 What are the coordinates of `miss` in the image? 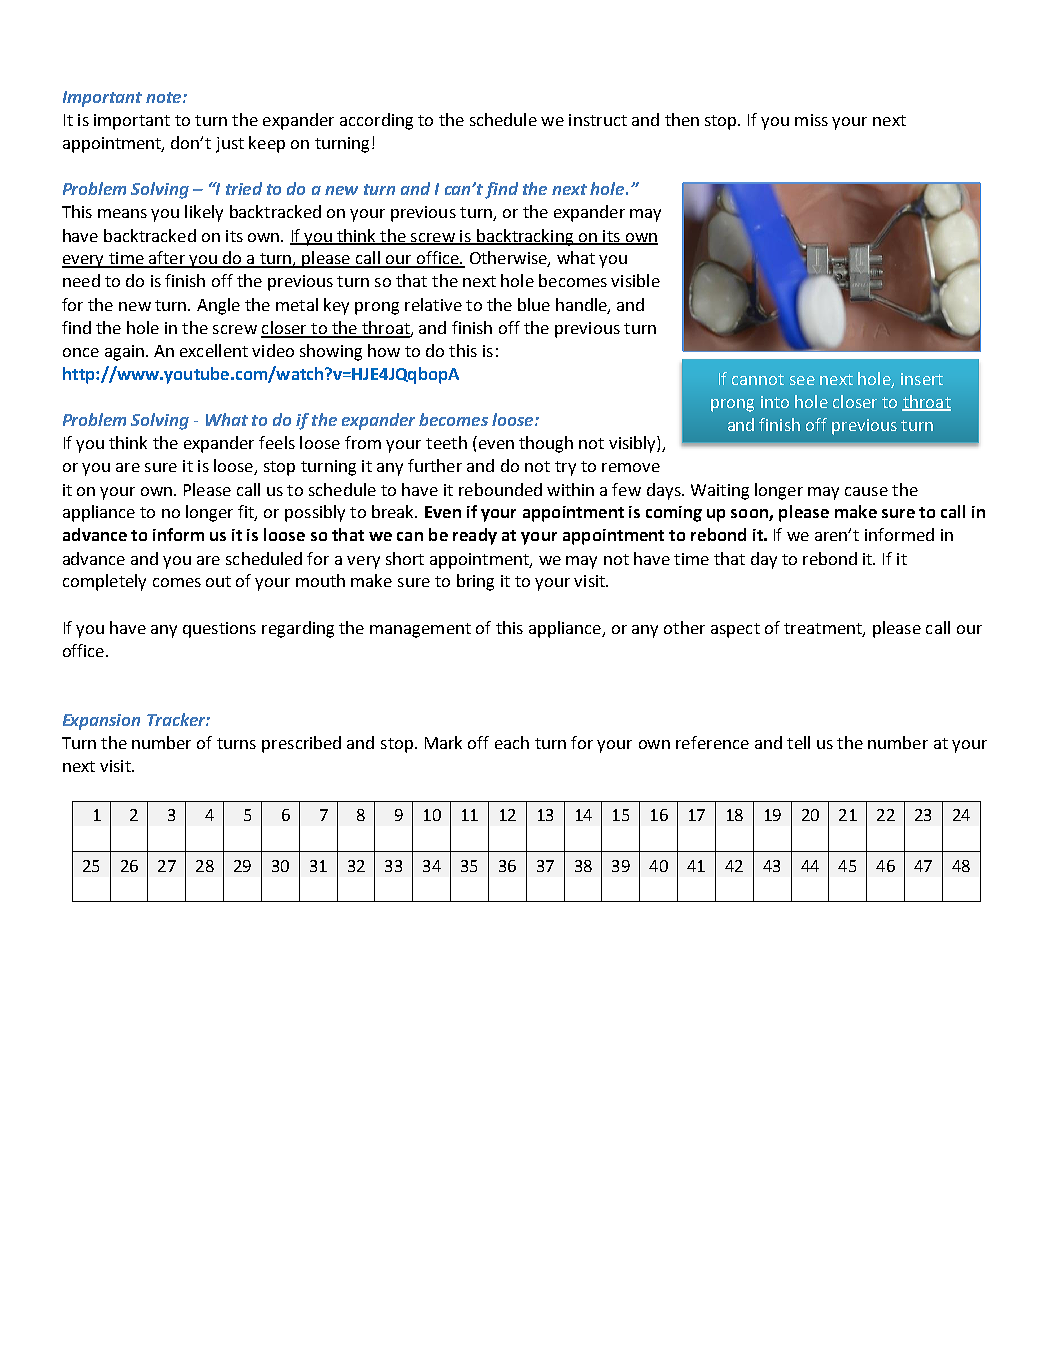 It's located at (811, 120).
